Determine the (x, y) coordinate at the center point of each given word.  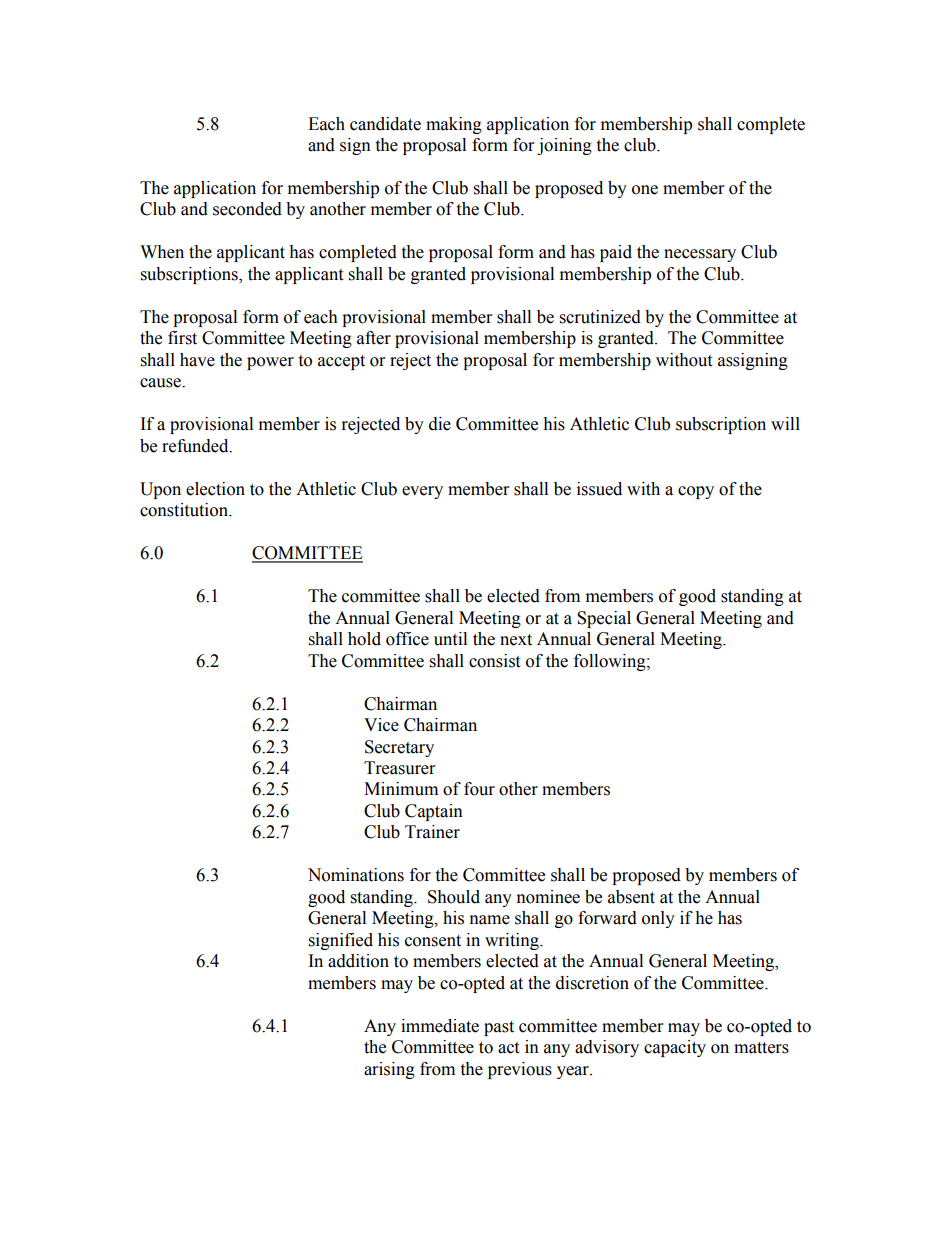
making (454, 125)
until (450, 639)
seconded (247, 209)
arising (389, 1070)
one (645, 190)
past (499, 1028)
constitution (185, 510)
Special (604, 619)
